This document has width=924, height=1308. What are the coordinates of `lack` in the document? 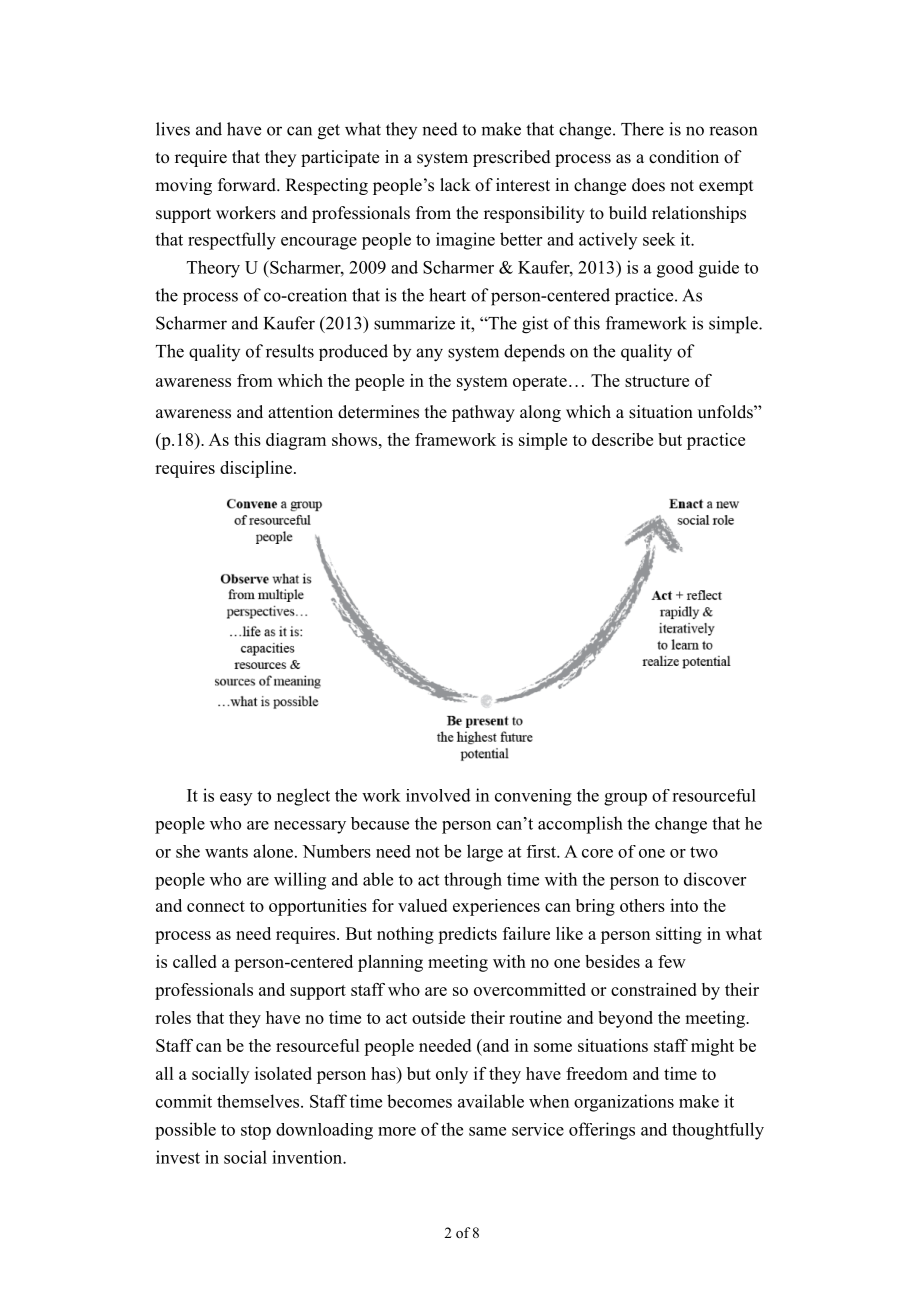 It's located at (455, 185).
